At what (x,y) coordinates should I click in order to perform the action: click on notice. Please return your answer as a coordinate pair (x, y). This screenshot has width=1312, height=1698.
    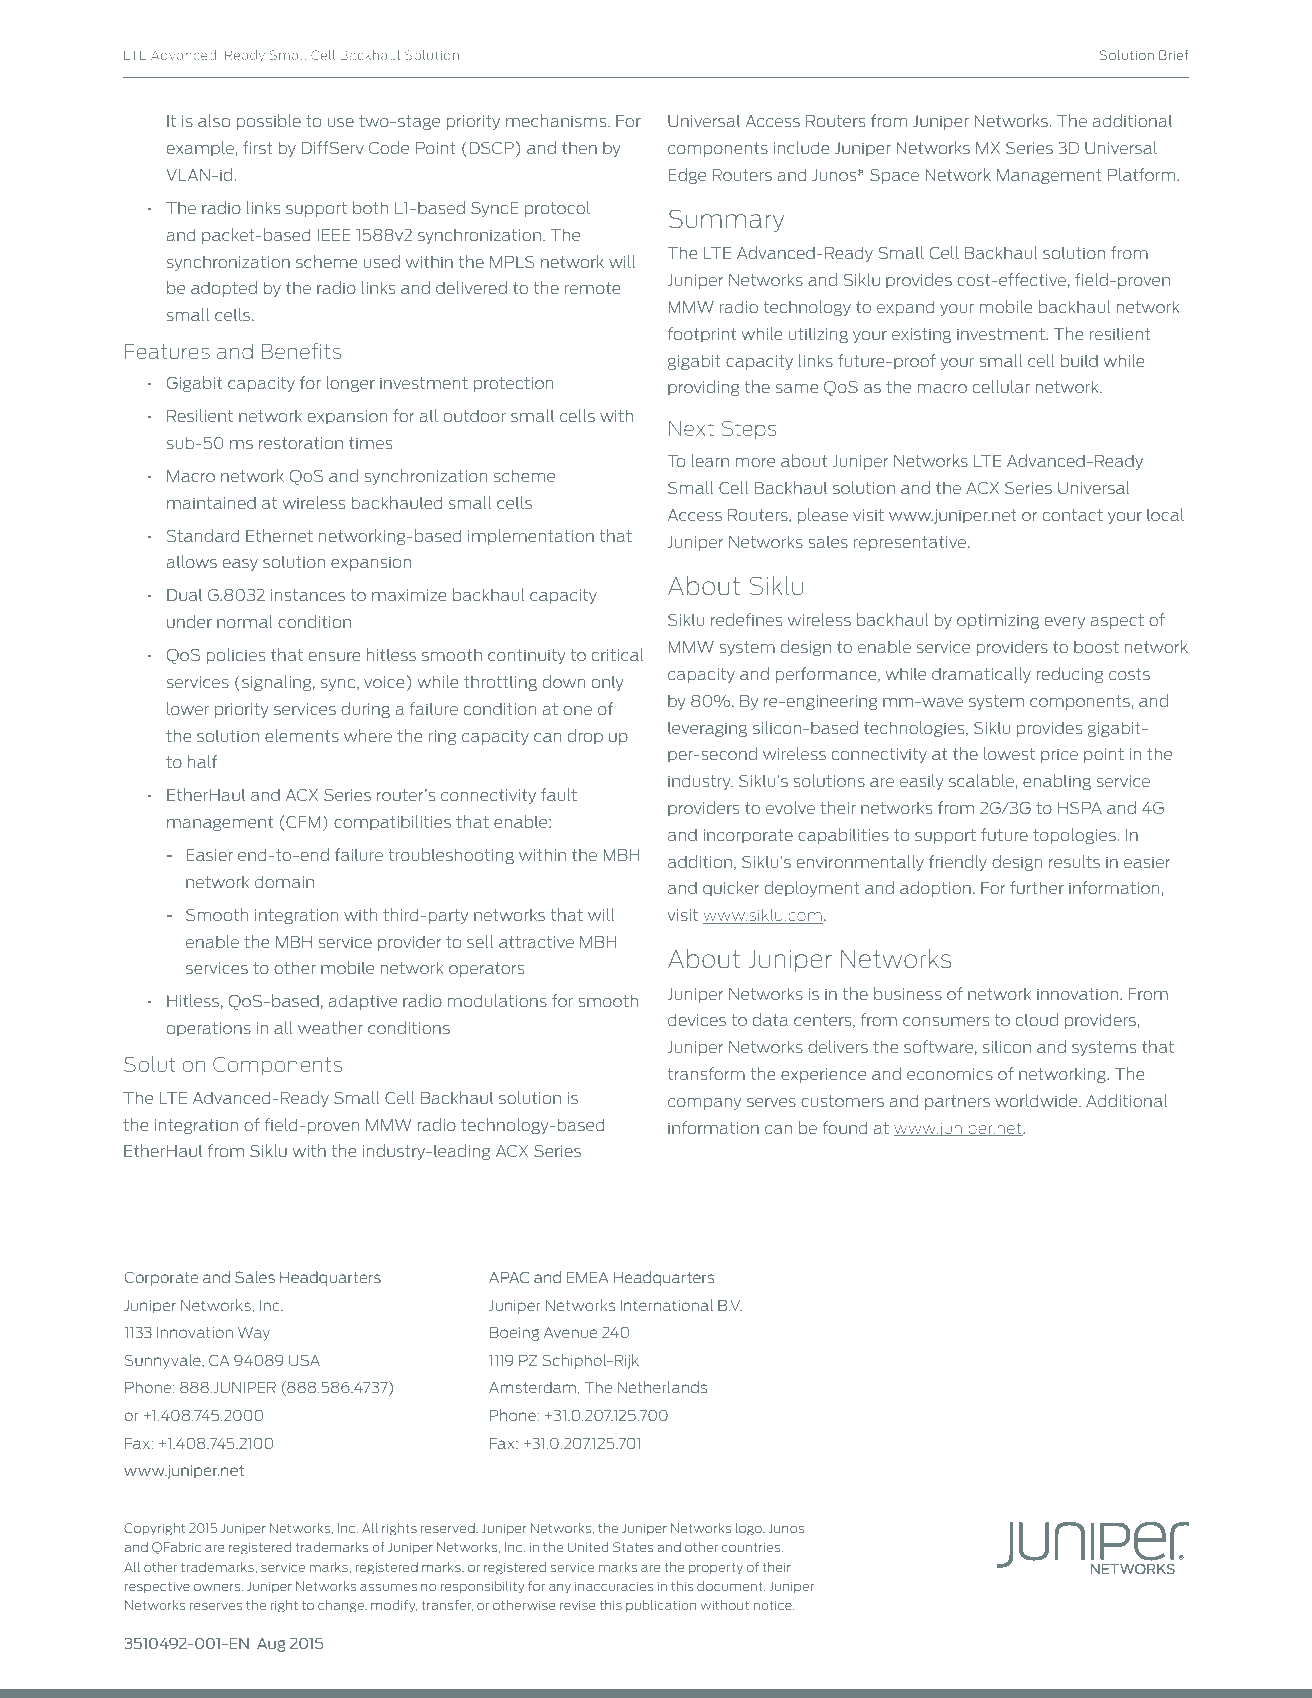
    Looking at the image, I should click on (774, 1605).
